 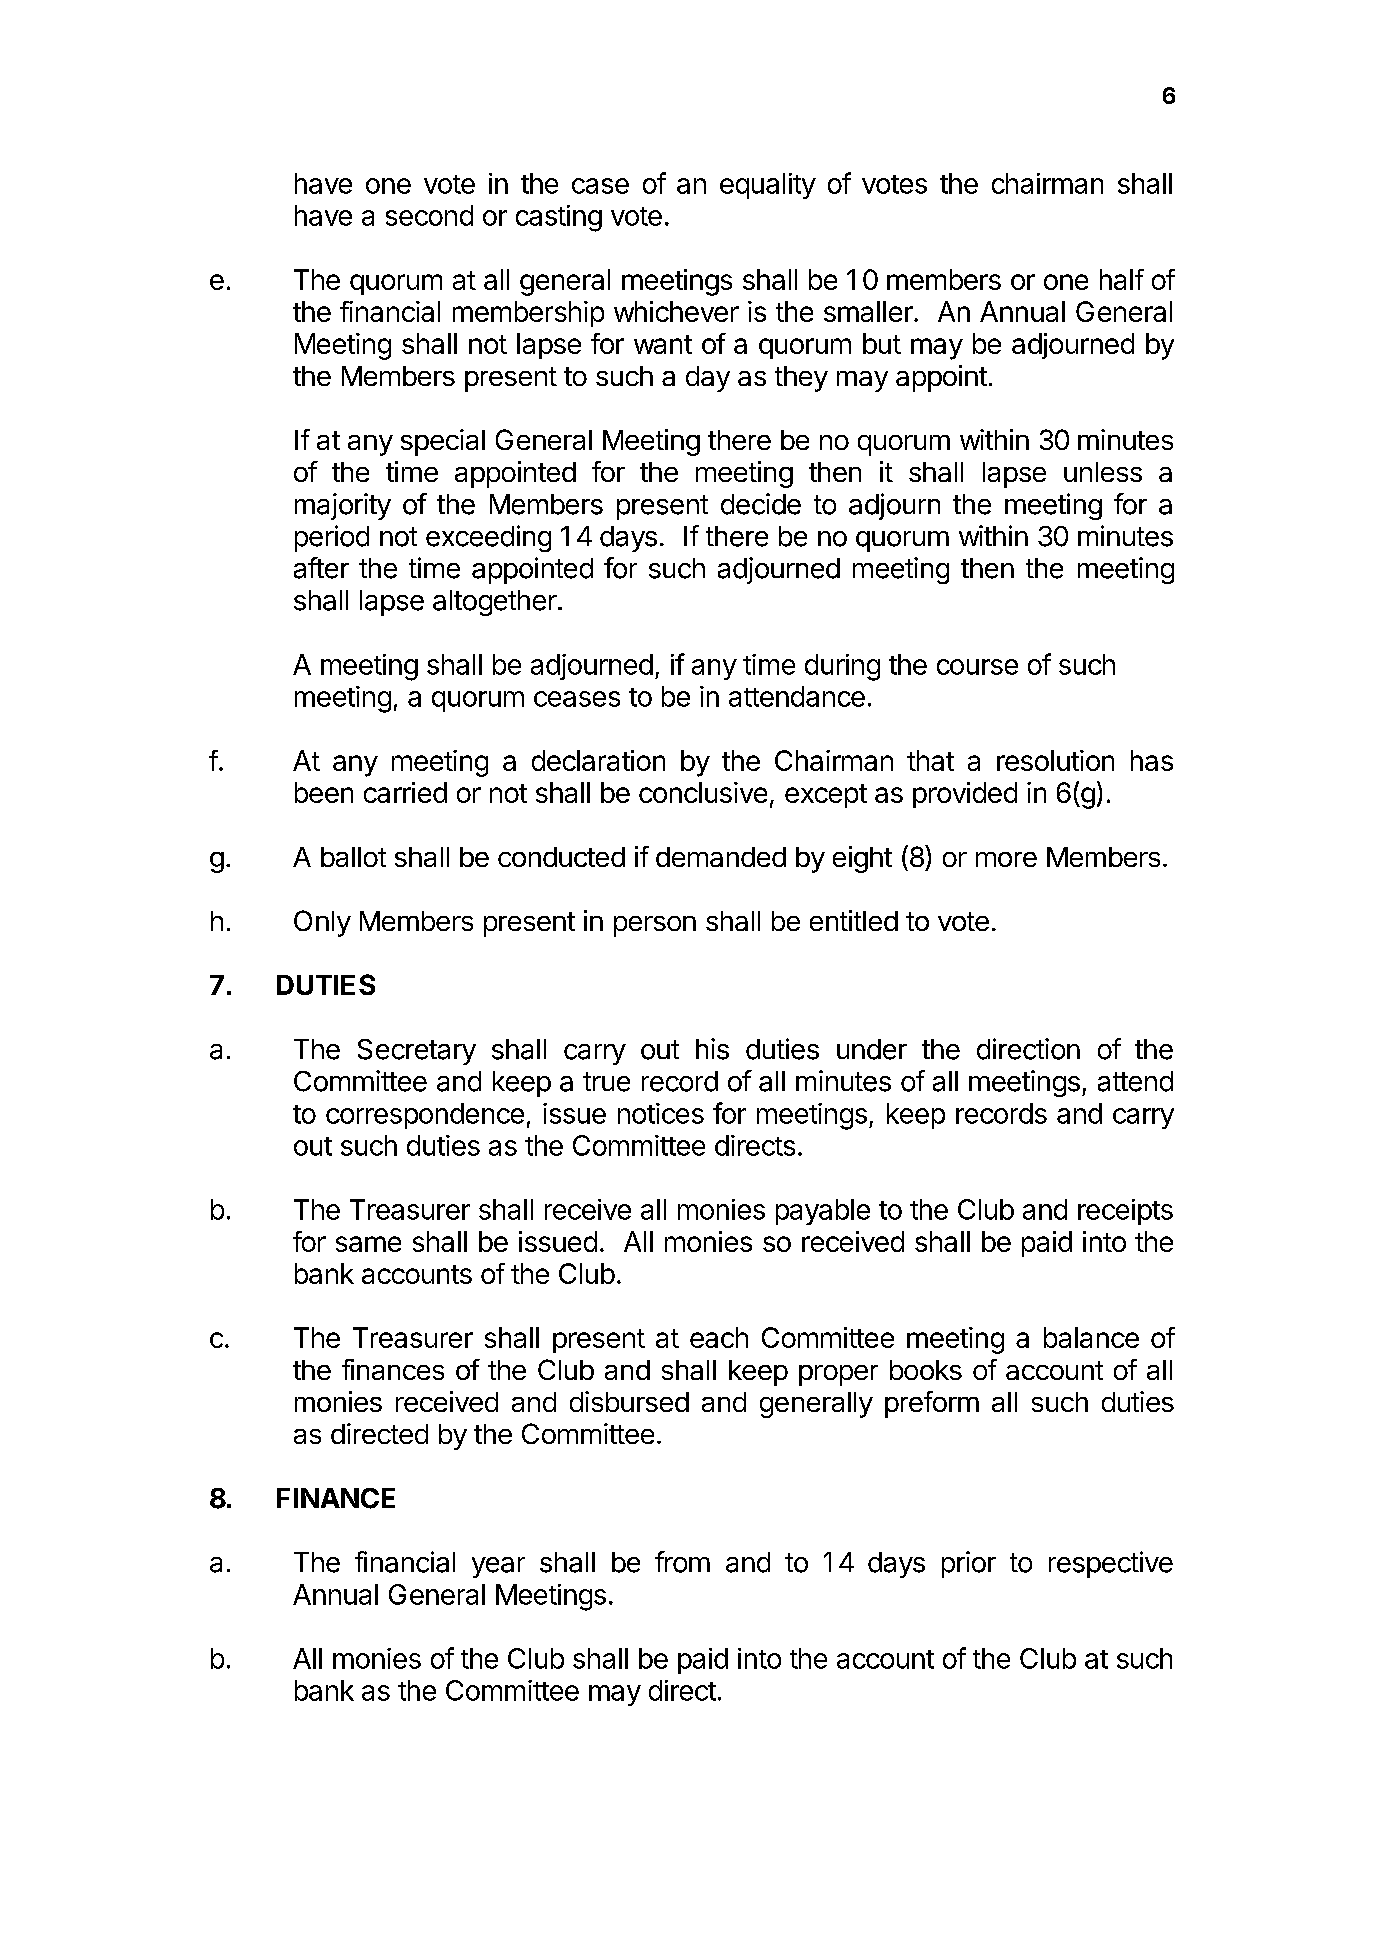 I want to click on decide, so click(x=761, y=504).
